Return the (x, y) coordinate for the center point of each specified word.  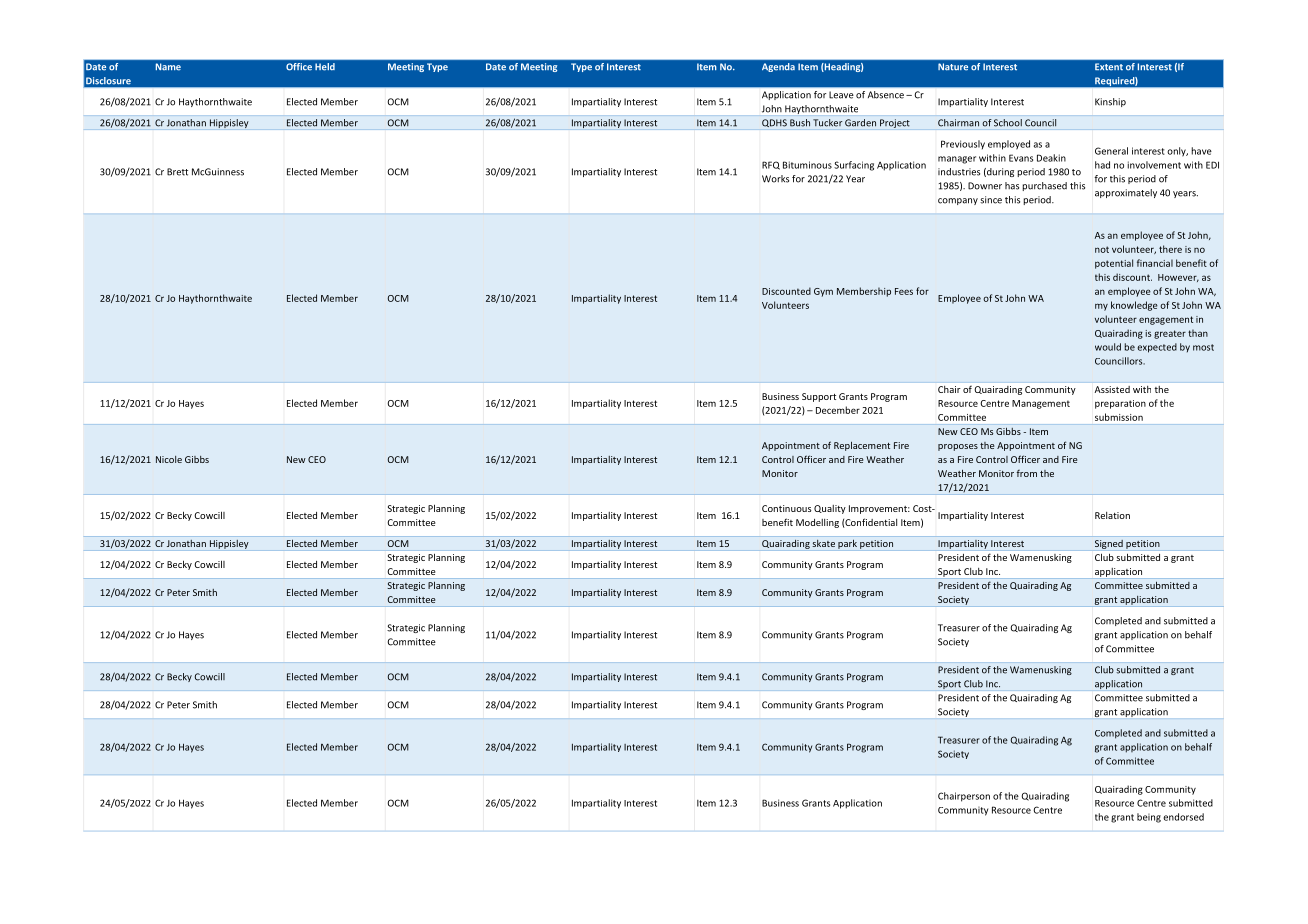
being (1149, 818)
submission (1119, 417)
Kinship (1110, 102)
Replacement (862, 446)
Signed (1108, 545)
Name (168, 67)
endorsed (1183, 817)
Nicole (169, 459)
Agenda (778, 67)
